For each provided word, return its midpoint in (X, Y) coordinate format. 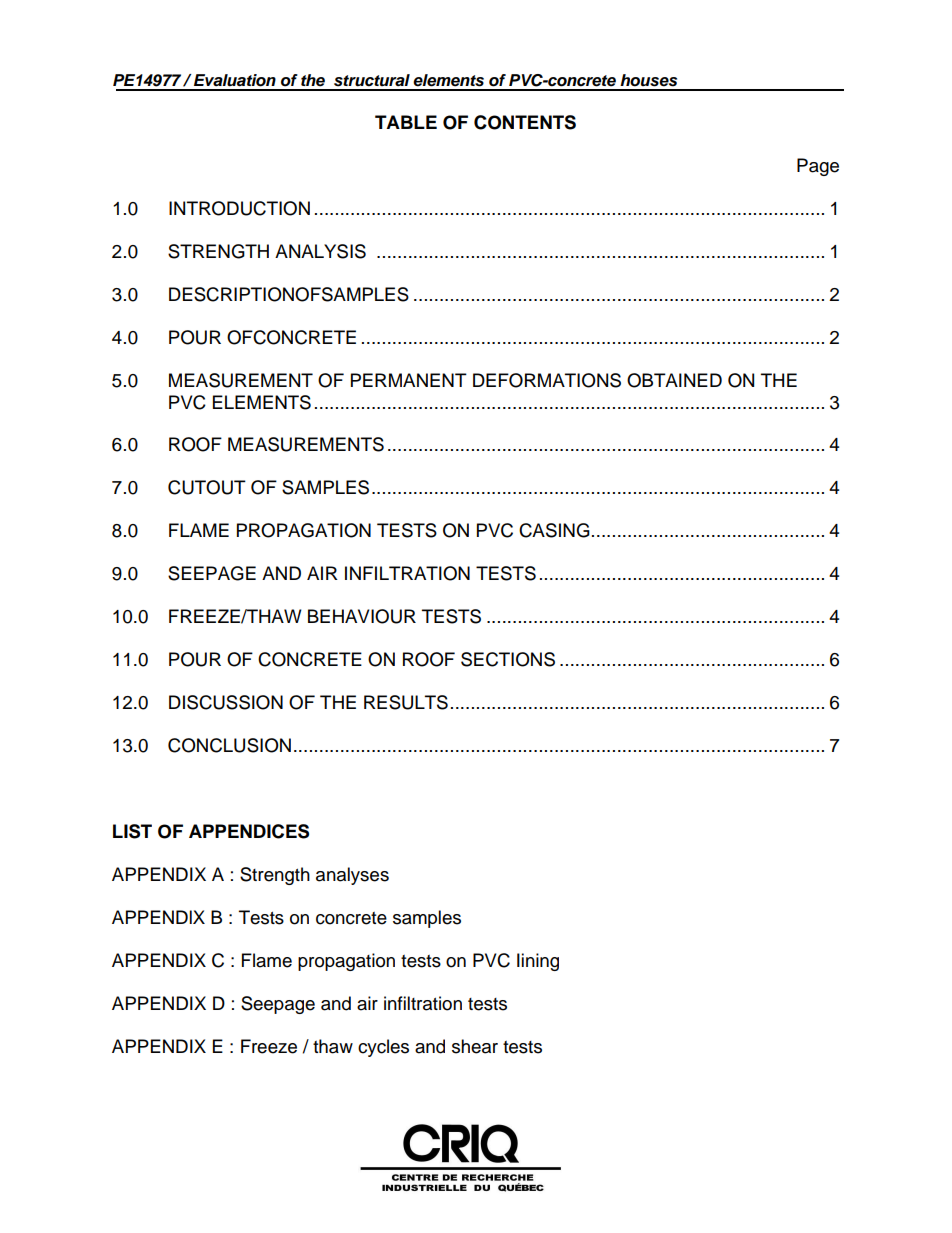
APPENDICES (249, 831)
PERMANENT (409, 380)
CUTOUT (207, 487)
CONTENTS (525, 122)
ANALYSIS (320, 251)
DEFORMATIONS (547, 380)
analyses (352, 876)
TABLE (406, 122)
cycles (383, 1048)
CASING (554, 530)
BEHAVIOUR (362, 616)
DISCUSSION (226, 702)
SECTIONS (508, 659)
